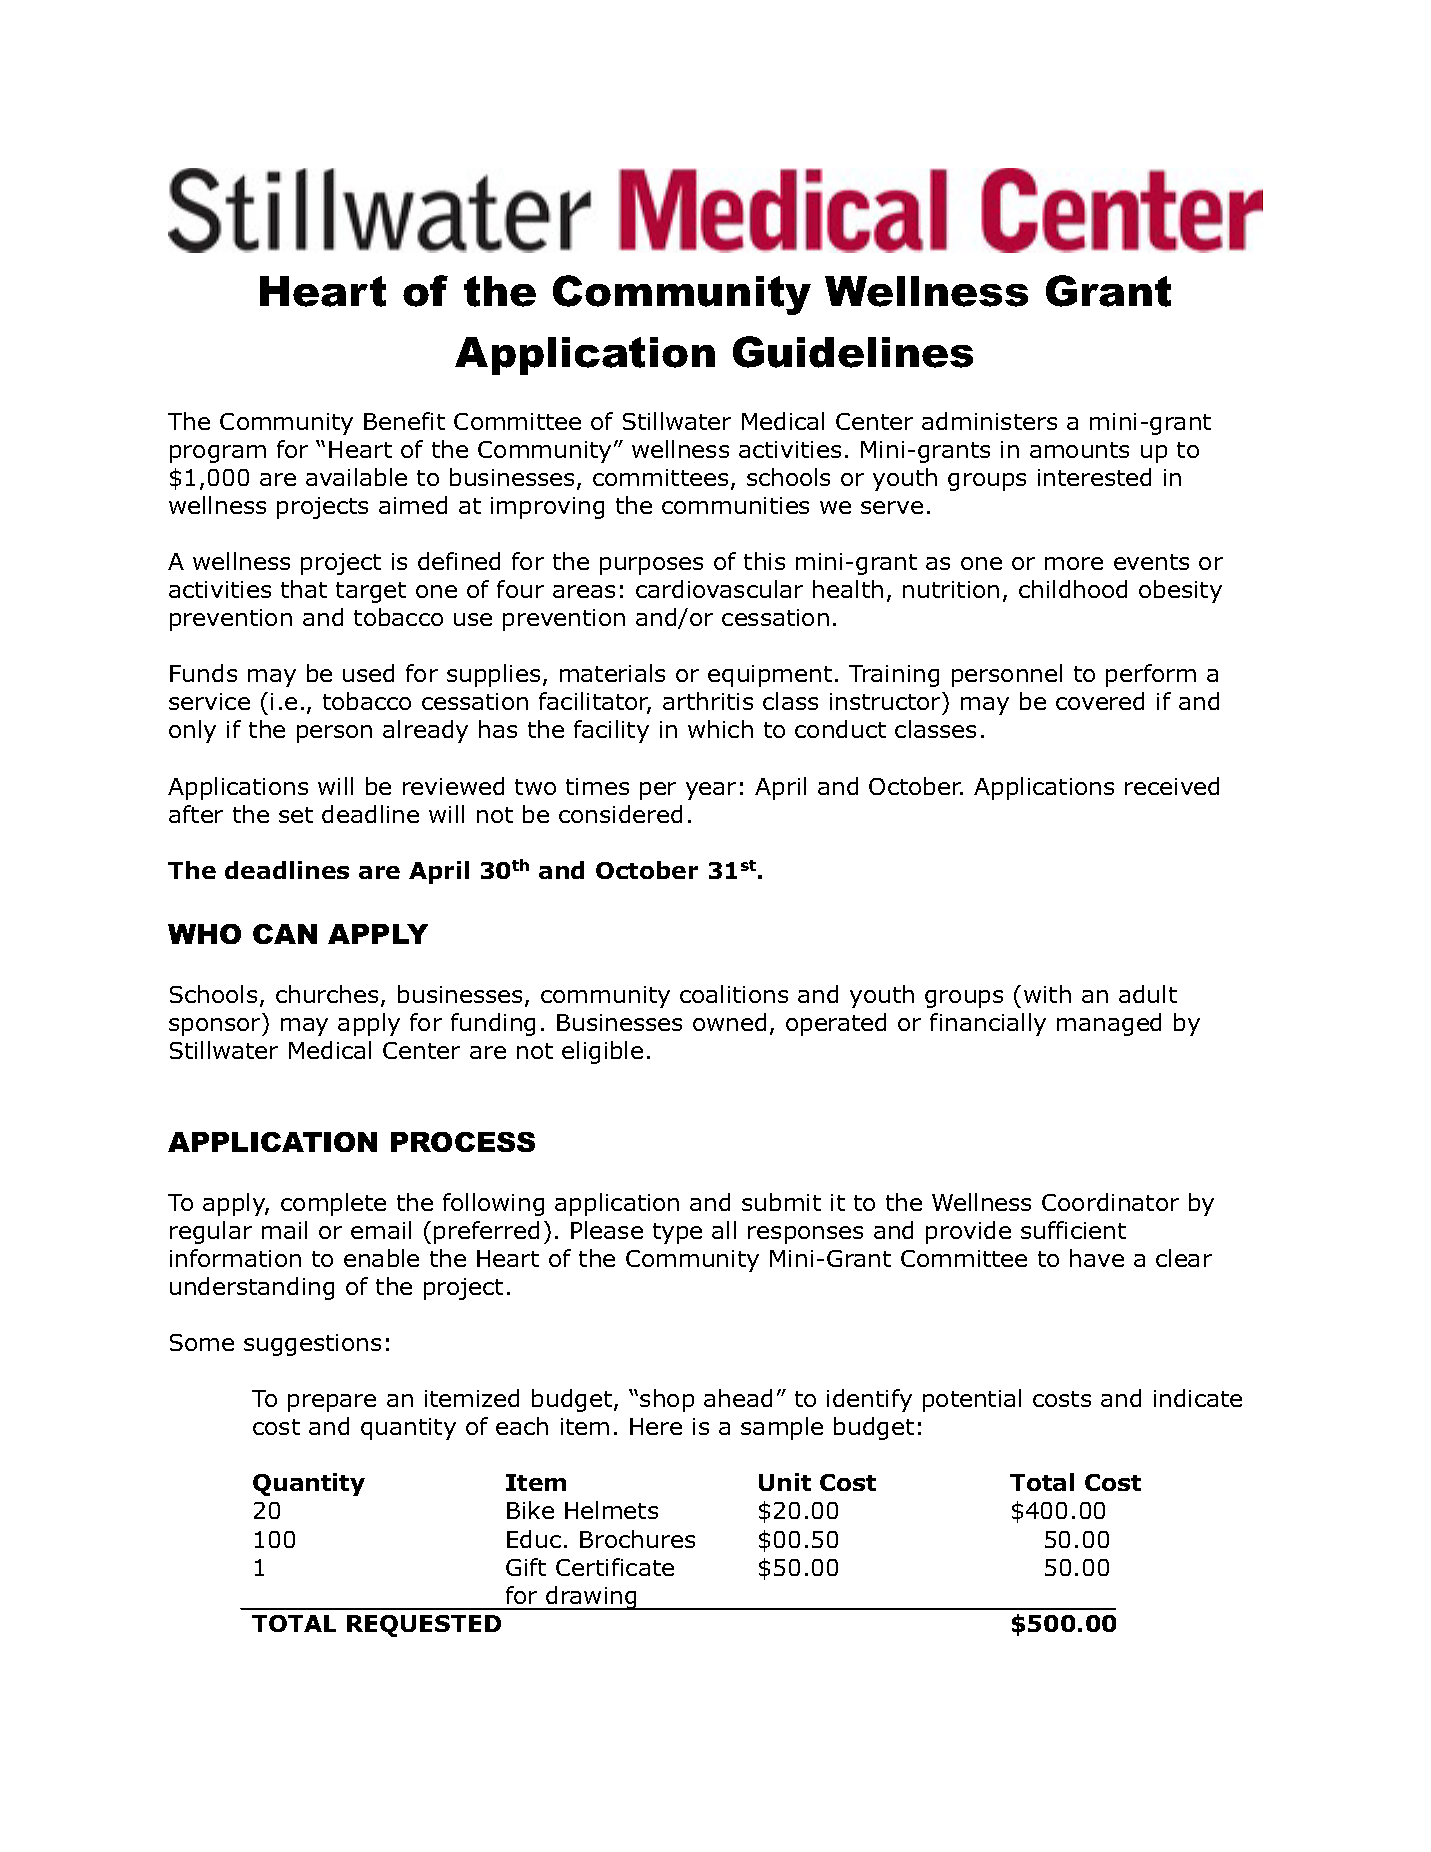  What do you see at coordinates (1100, 701) in the screenshot?
I see `covered` at bounding box center [1100, 701].
